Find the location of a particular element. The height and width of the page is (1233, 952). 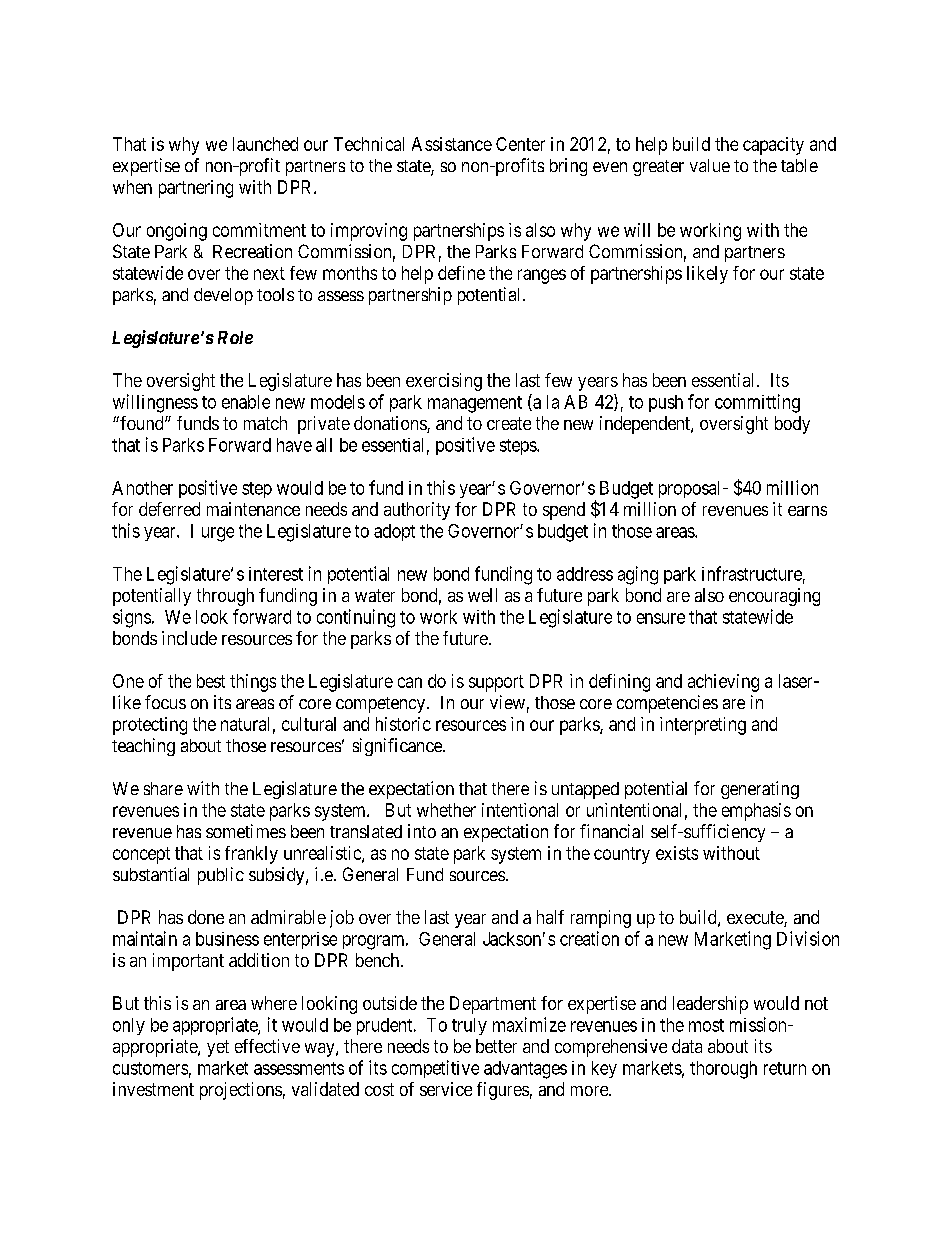

committing is located at coordinates (757, 403).
